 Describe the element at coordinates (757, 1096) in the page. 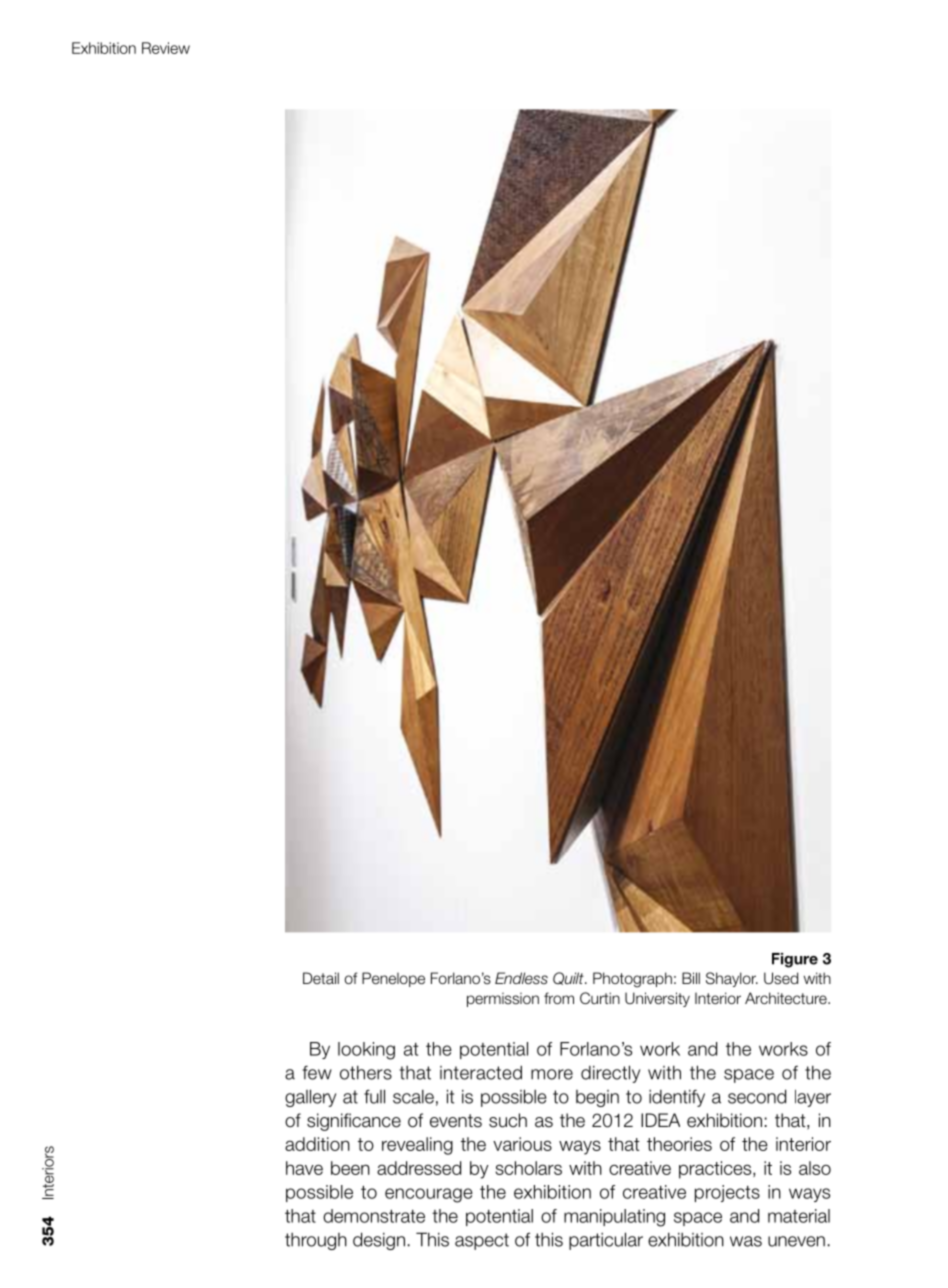

I see `second` at that location.
